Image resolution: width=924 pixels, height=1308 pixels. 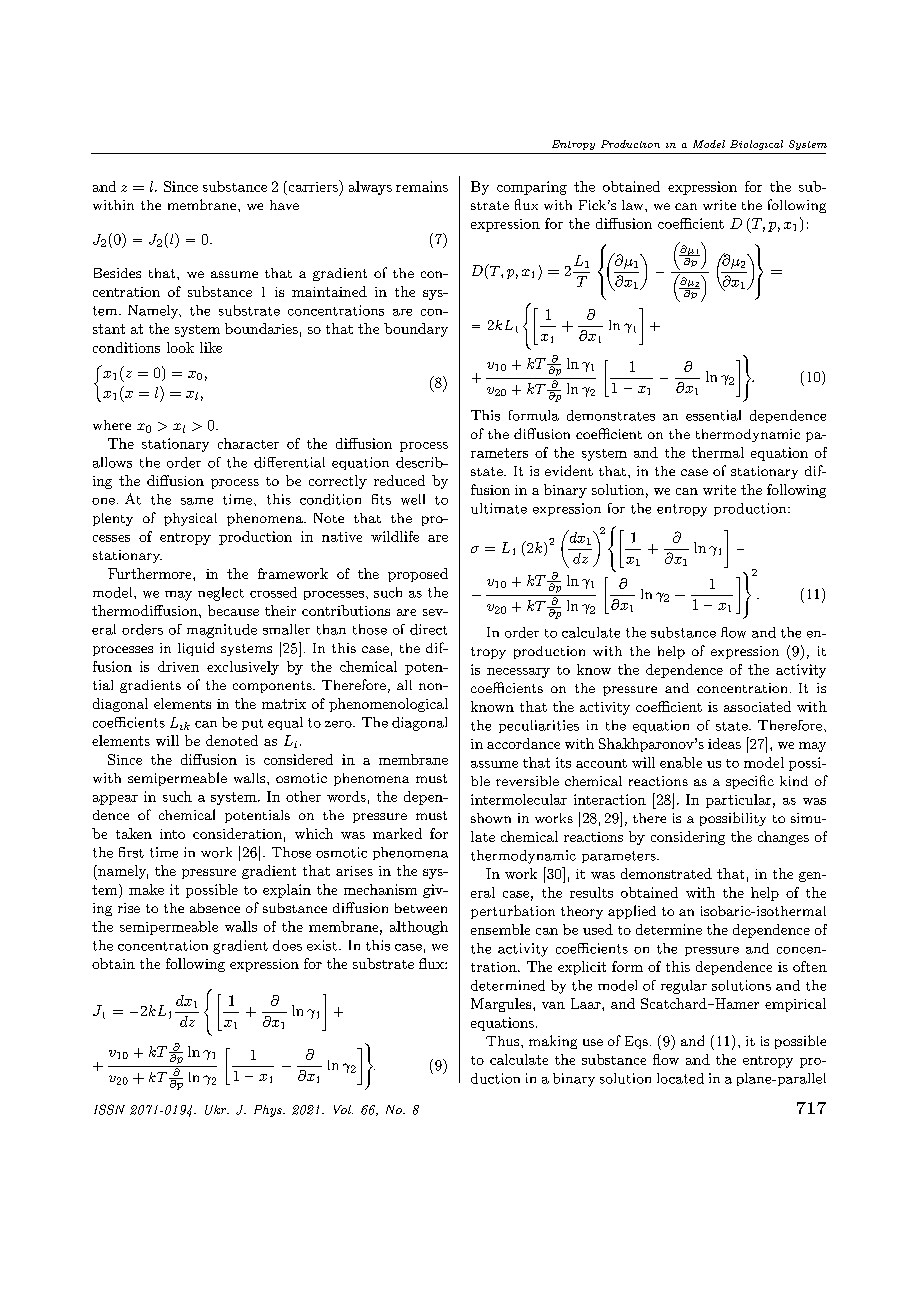 I want to click on remains, so click(x=422, y=186).
